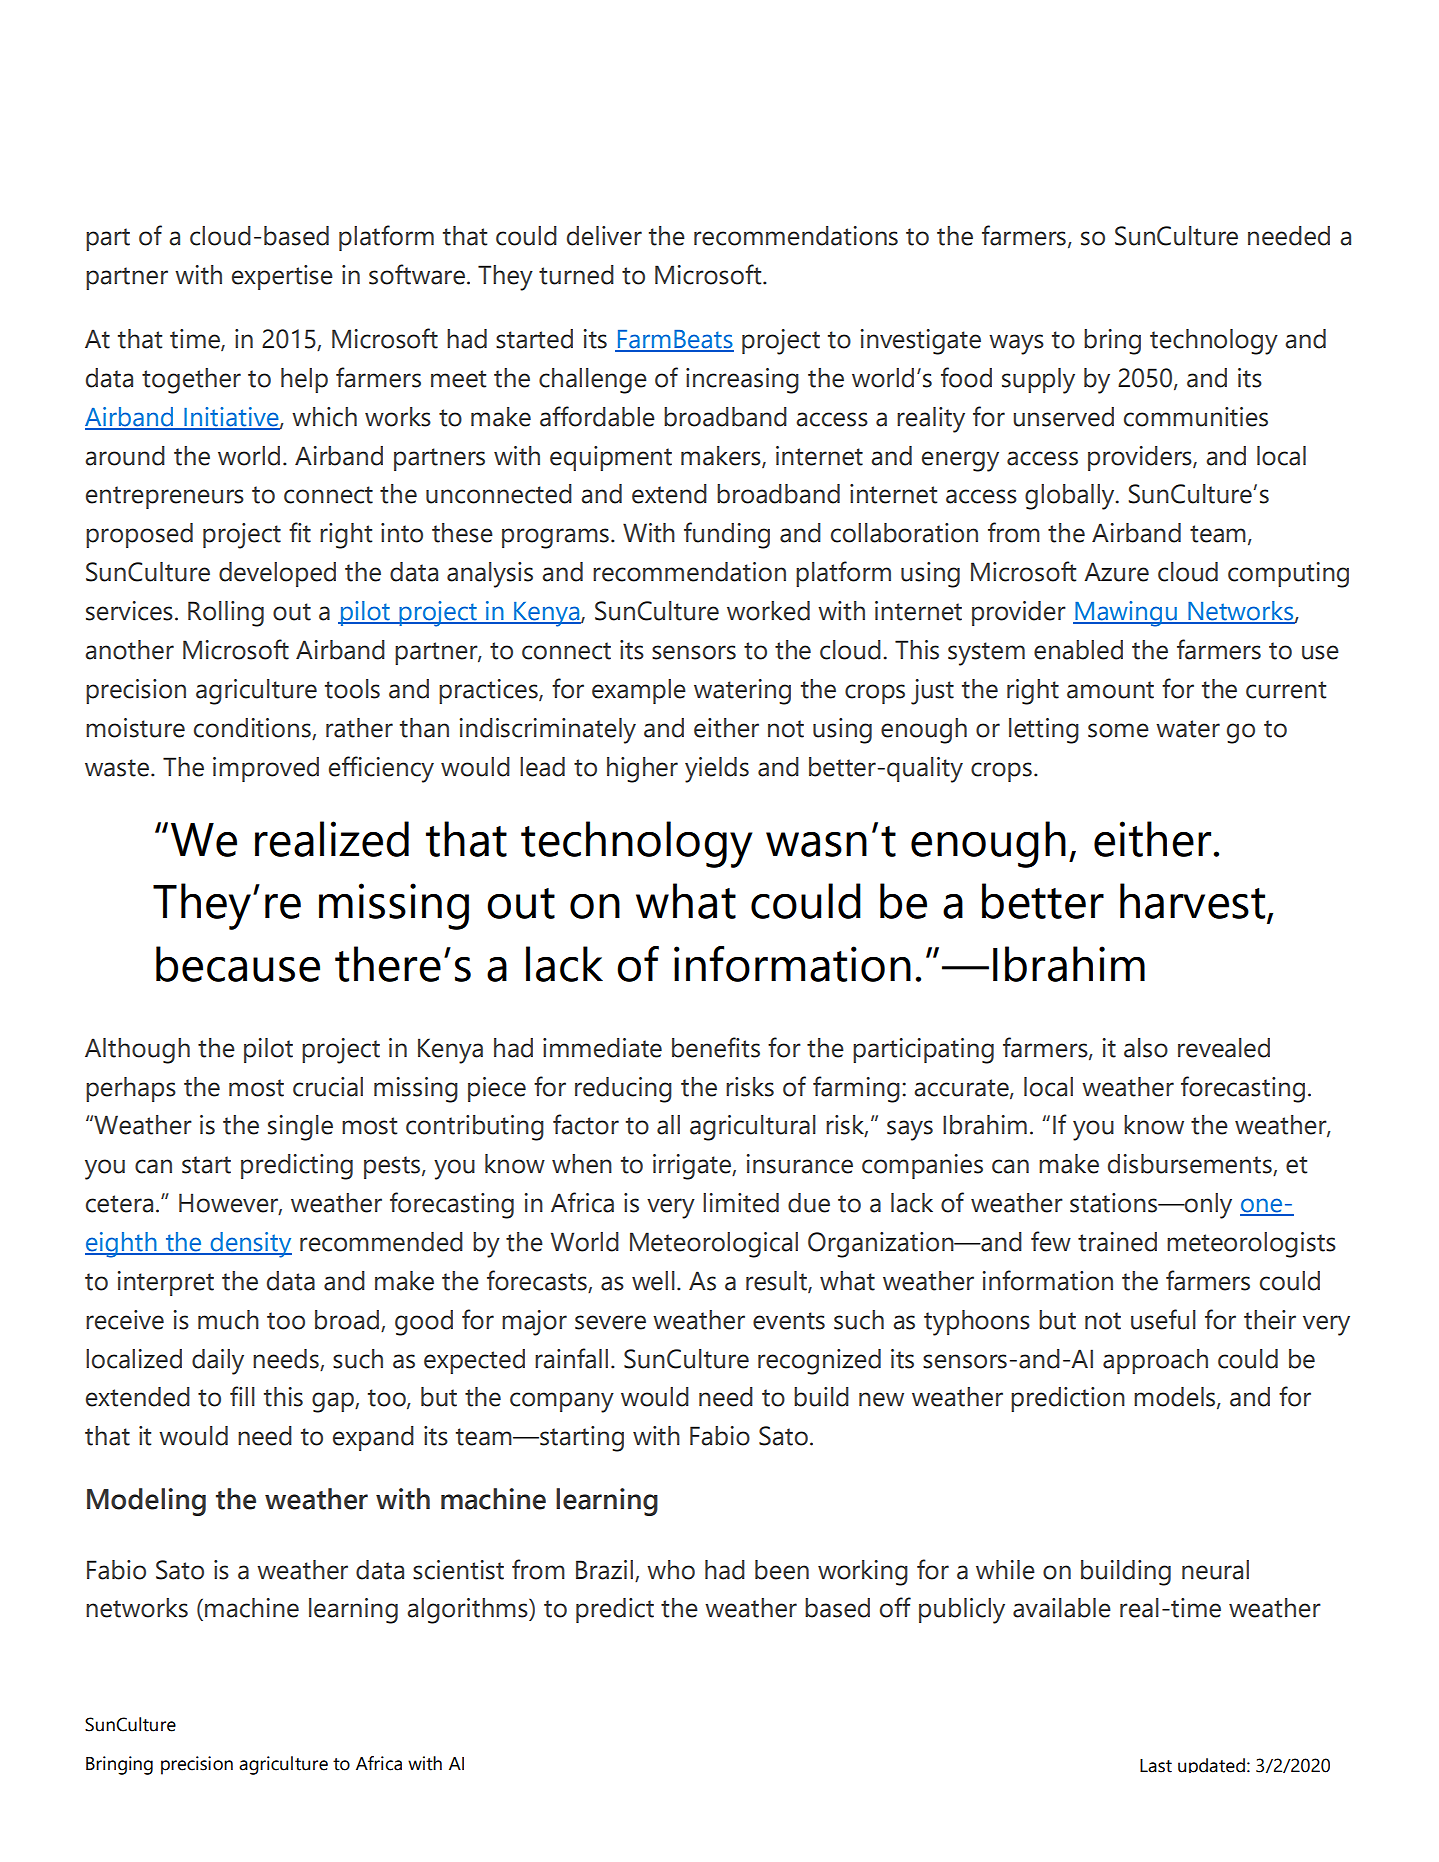 This document has height=1862, width=1439. I want to click on Rolling, so click(226, 614).
